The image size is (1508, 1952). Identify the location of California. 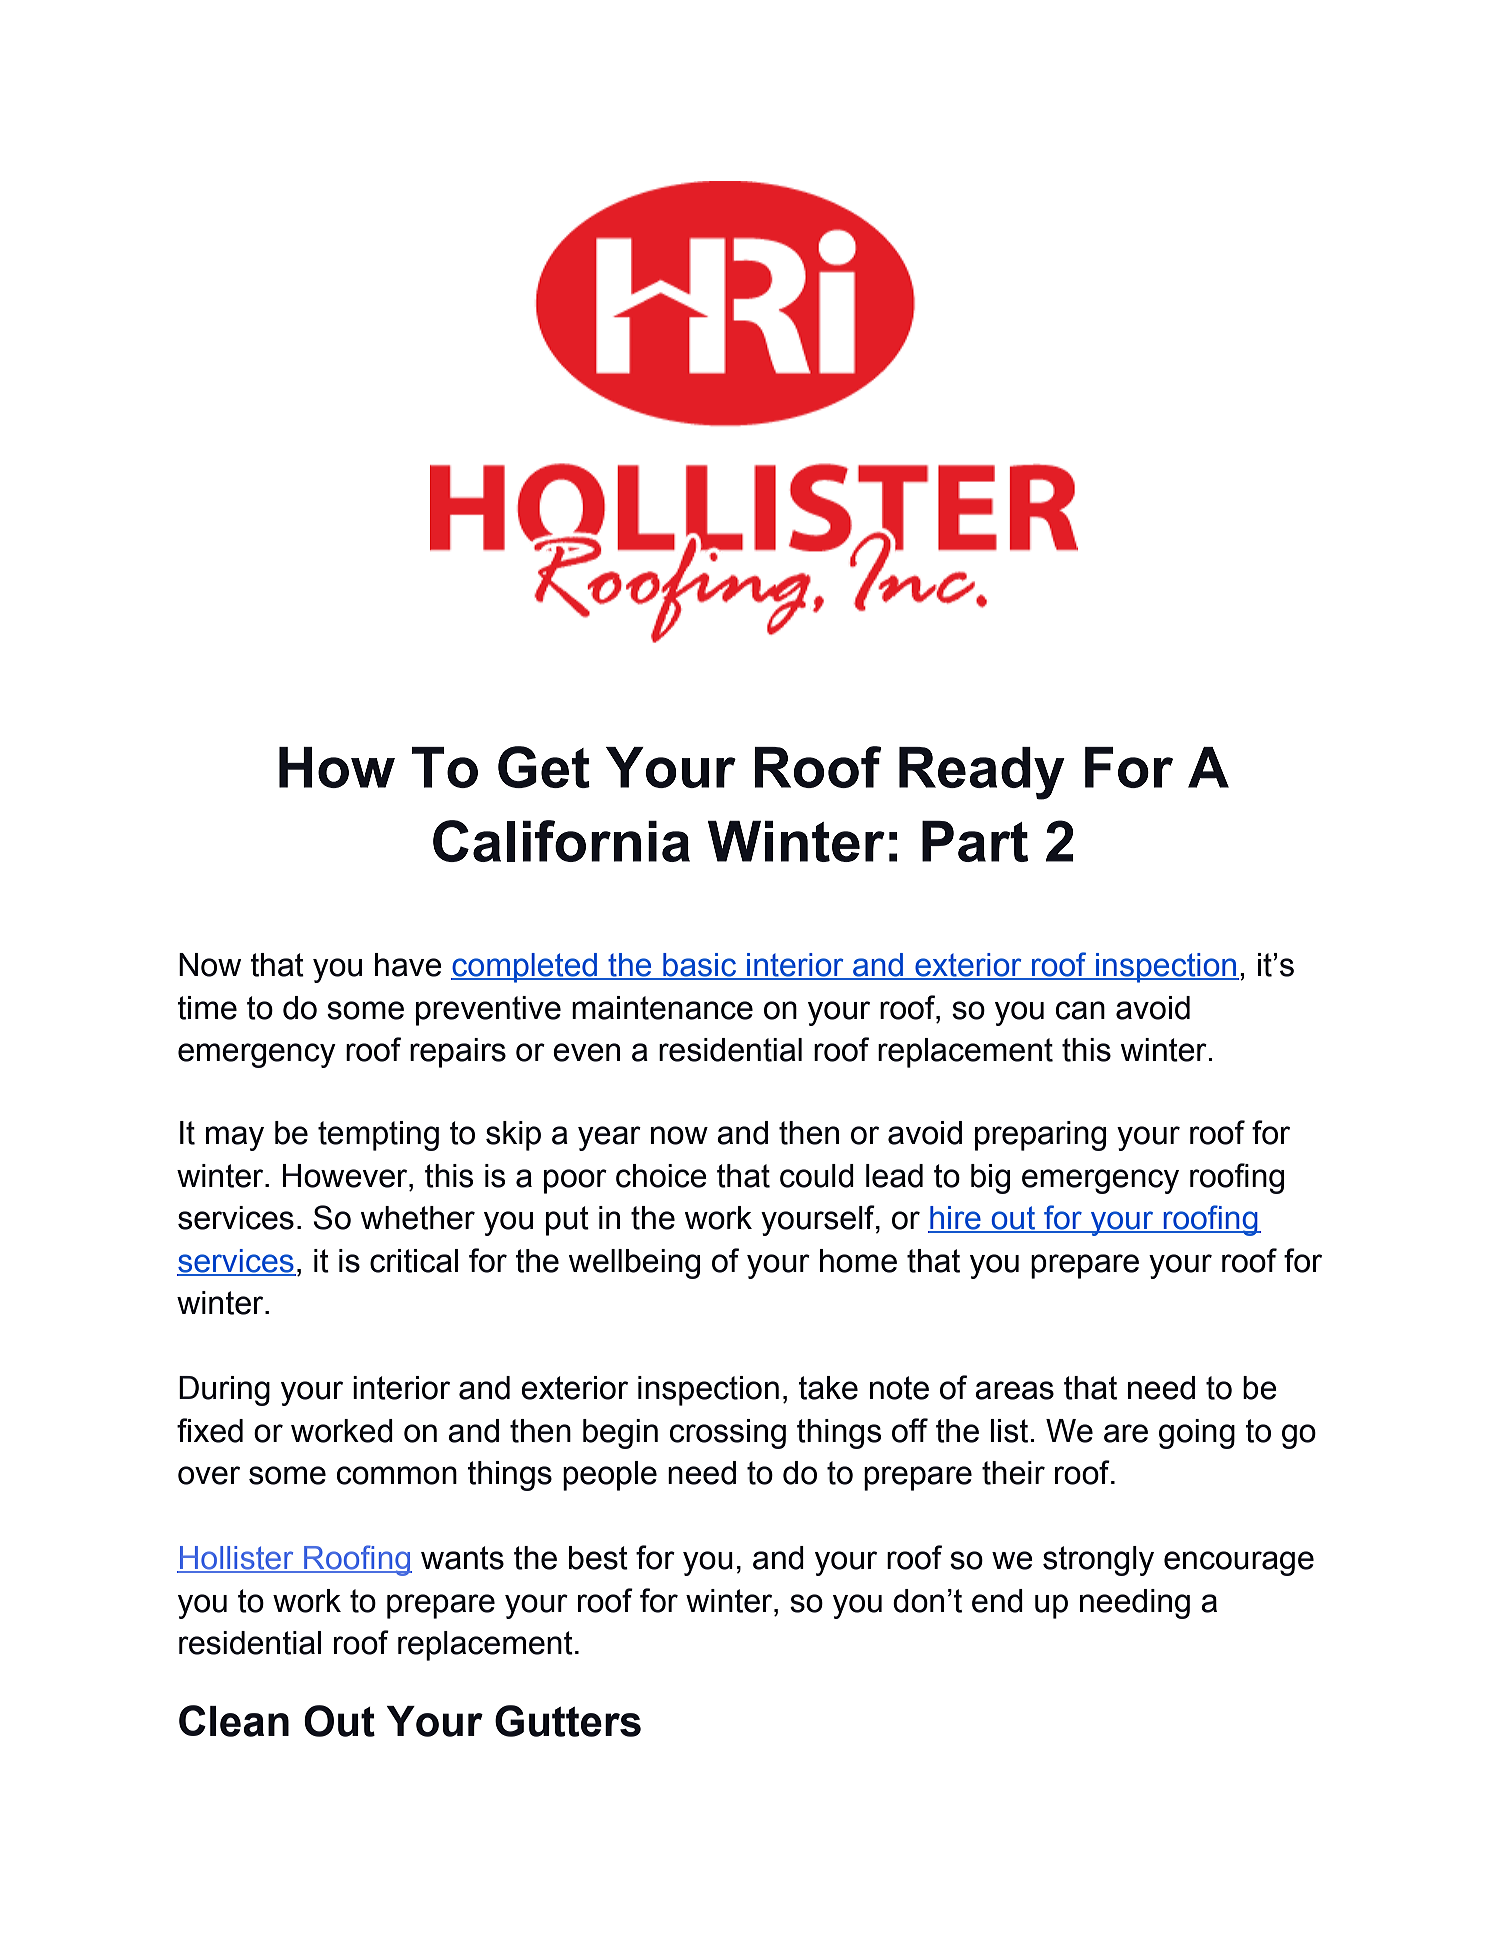
(561, 841).
